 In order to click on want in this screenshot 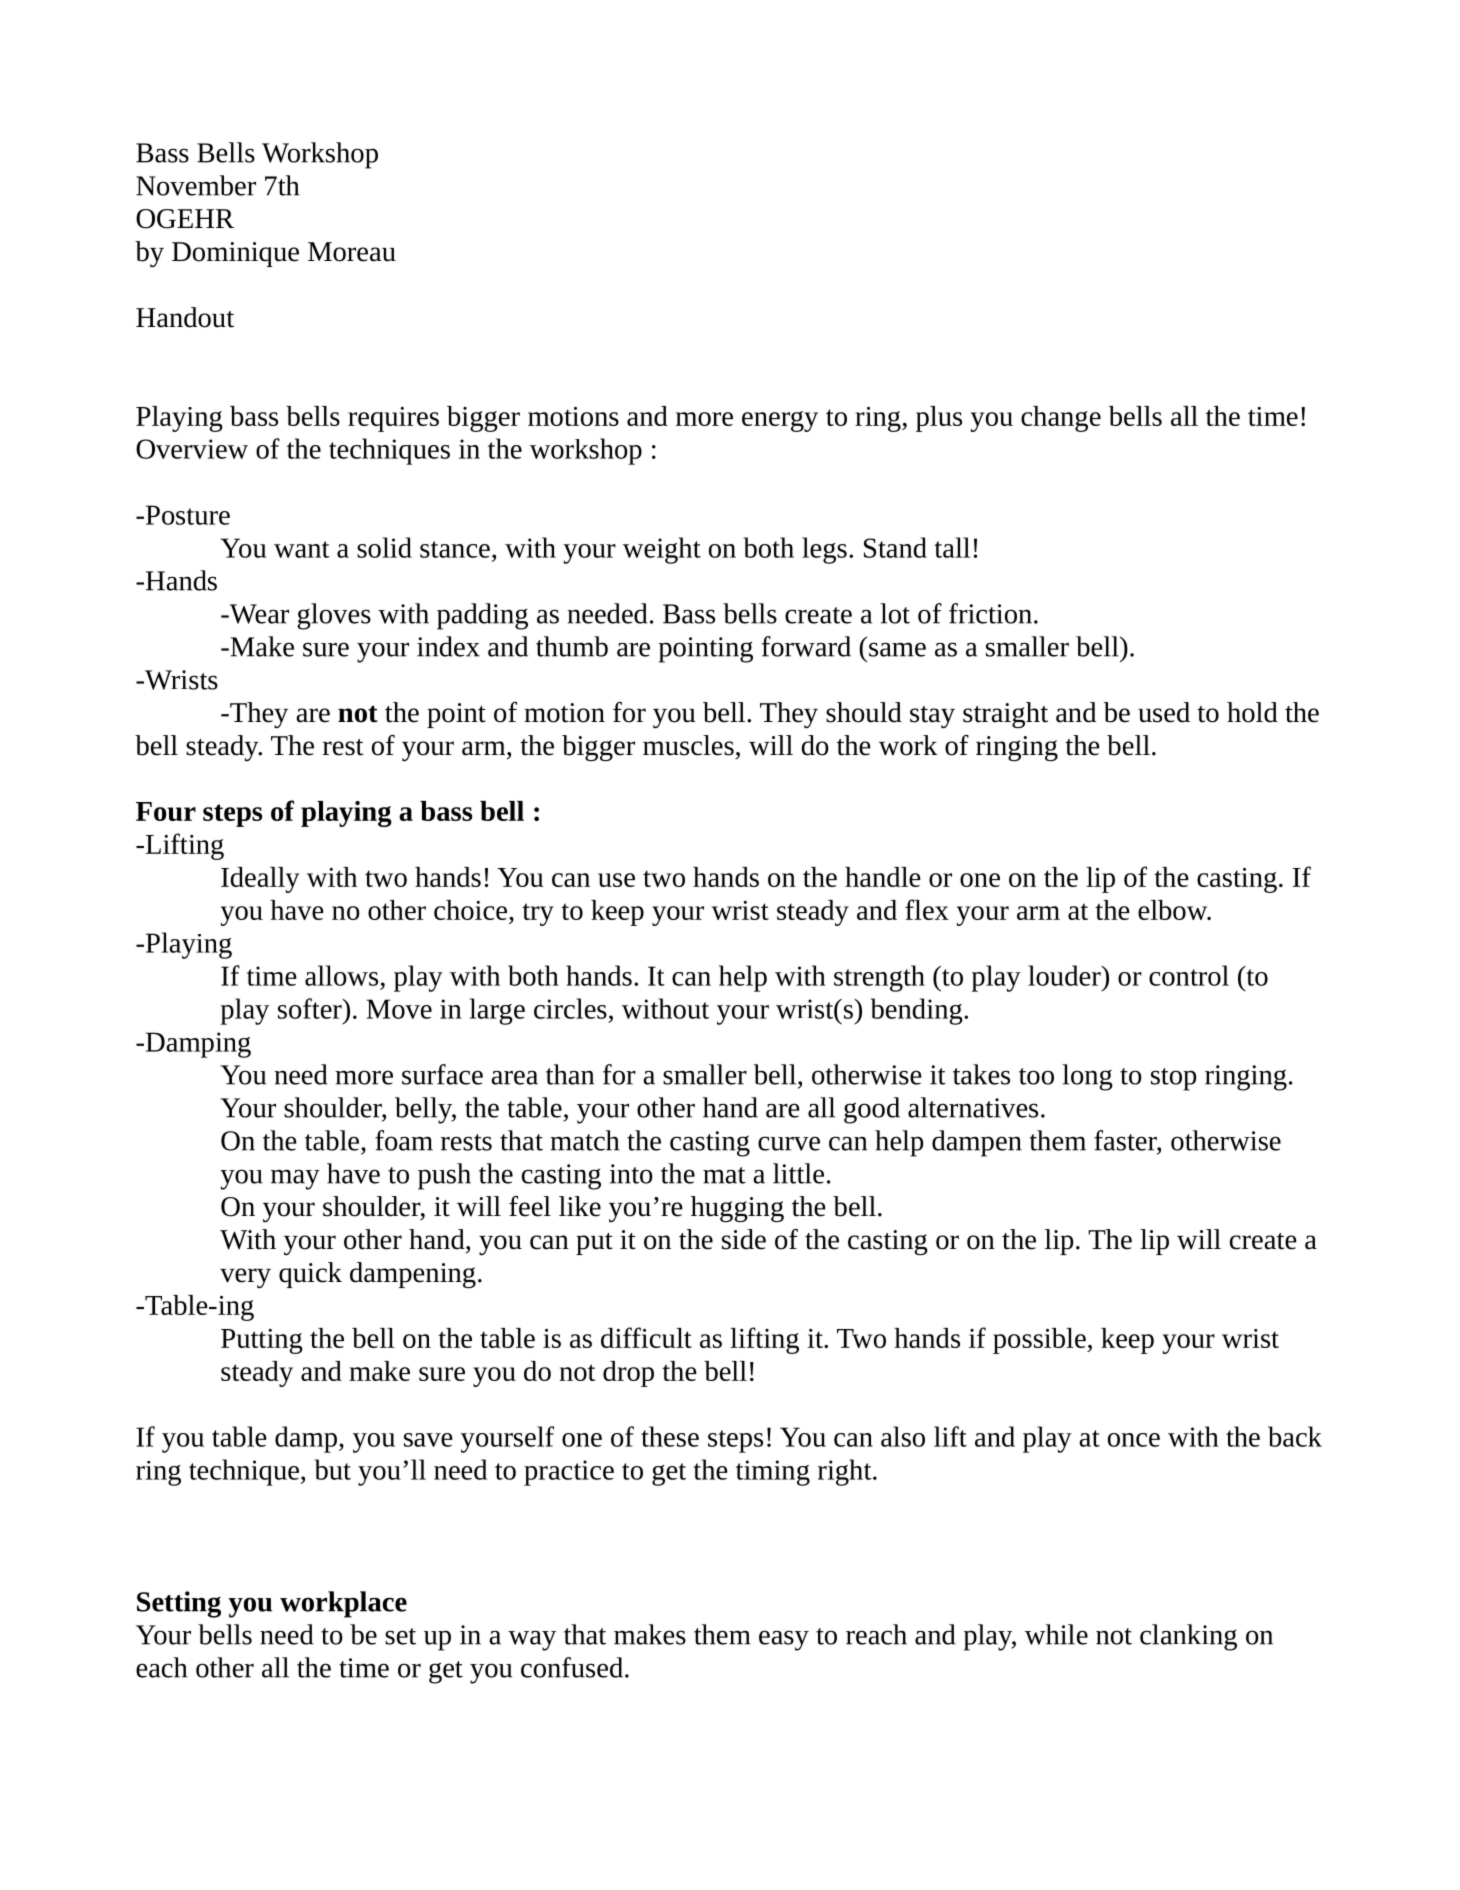, I will do `click(302, 549)`.
